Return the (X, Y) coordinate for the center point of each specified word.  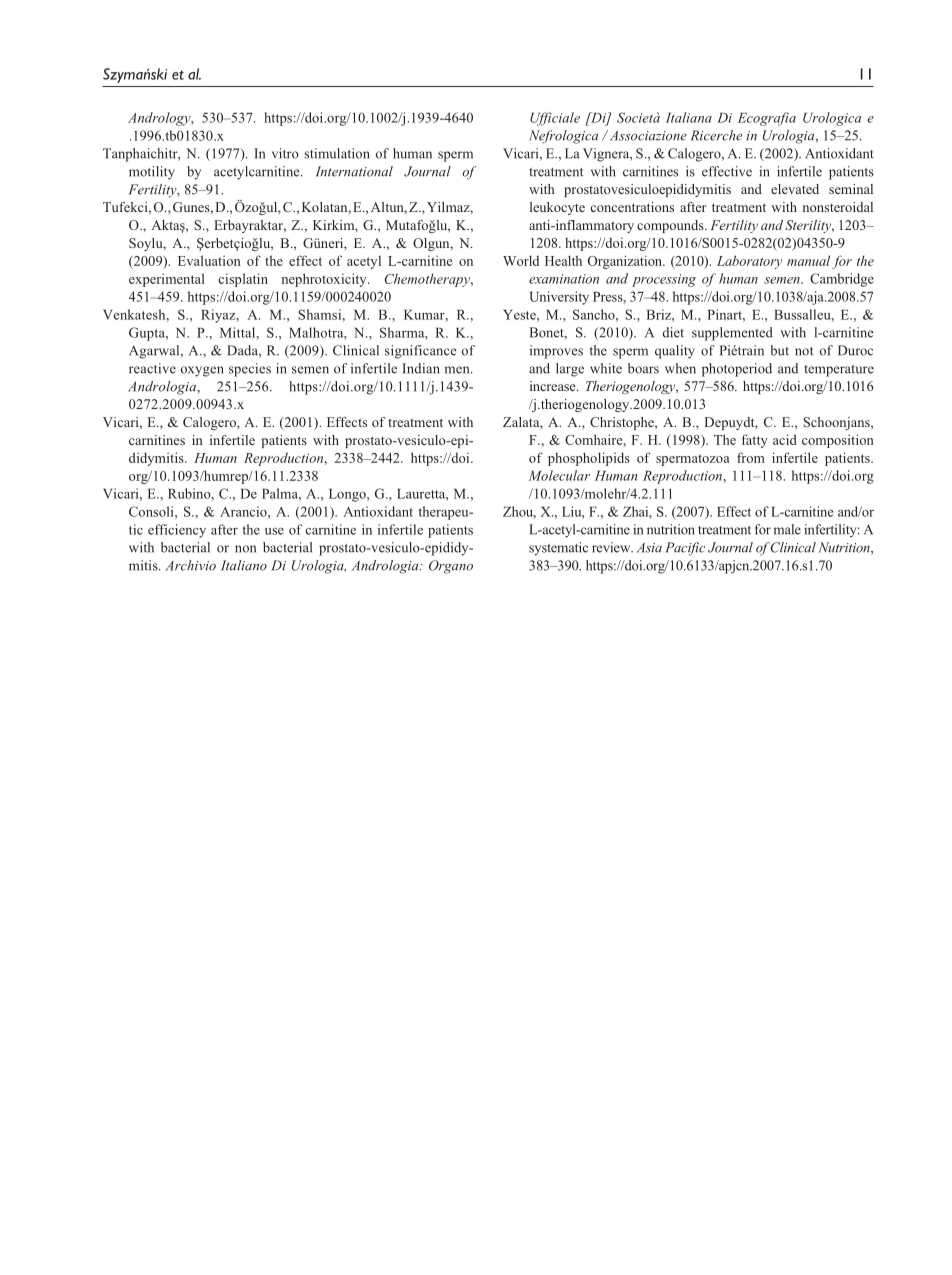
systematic (558, 549)
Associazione (647, 135)
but (780, 350)
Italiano (244, 565)
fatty (755, 441)
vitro (285, 153)
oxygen (202, 371)
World (521, 260)
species (250, 370)
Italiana (689, 117)
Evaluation (209, 260)
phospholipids (589, 459)
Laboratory (749, 262)
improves (556, 352)
